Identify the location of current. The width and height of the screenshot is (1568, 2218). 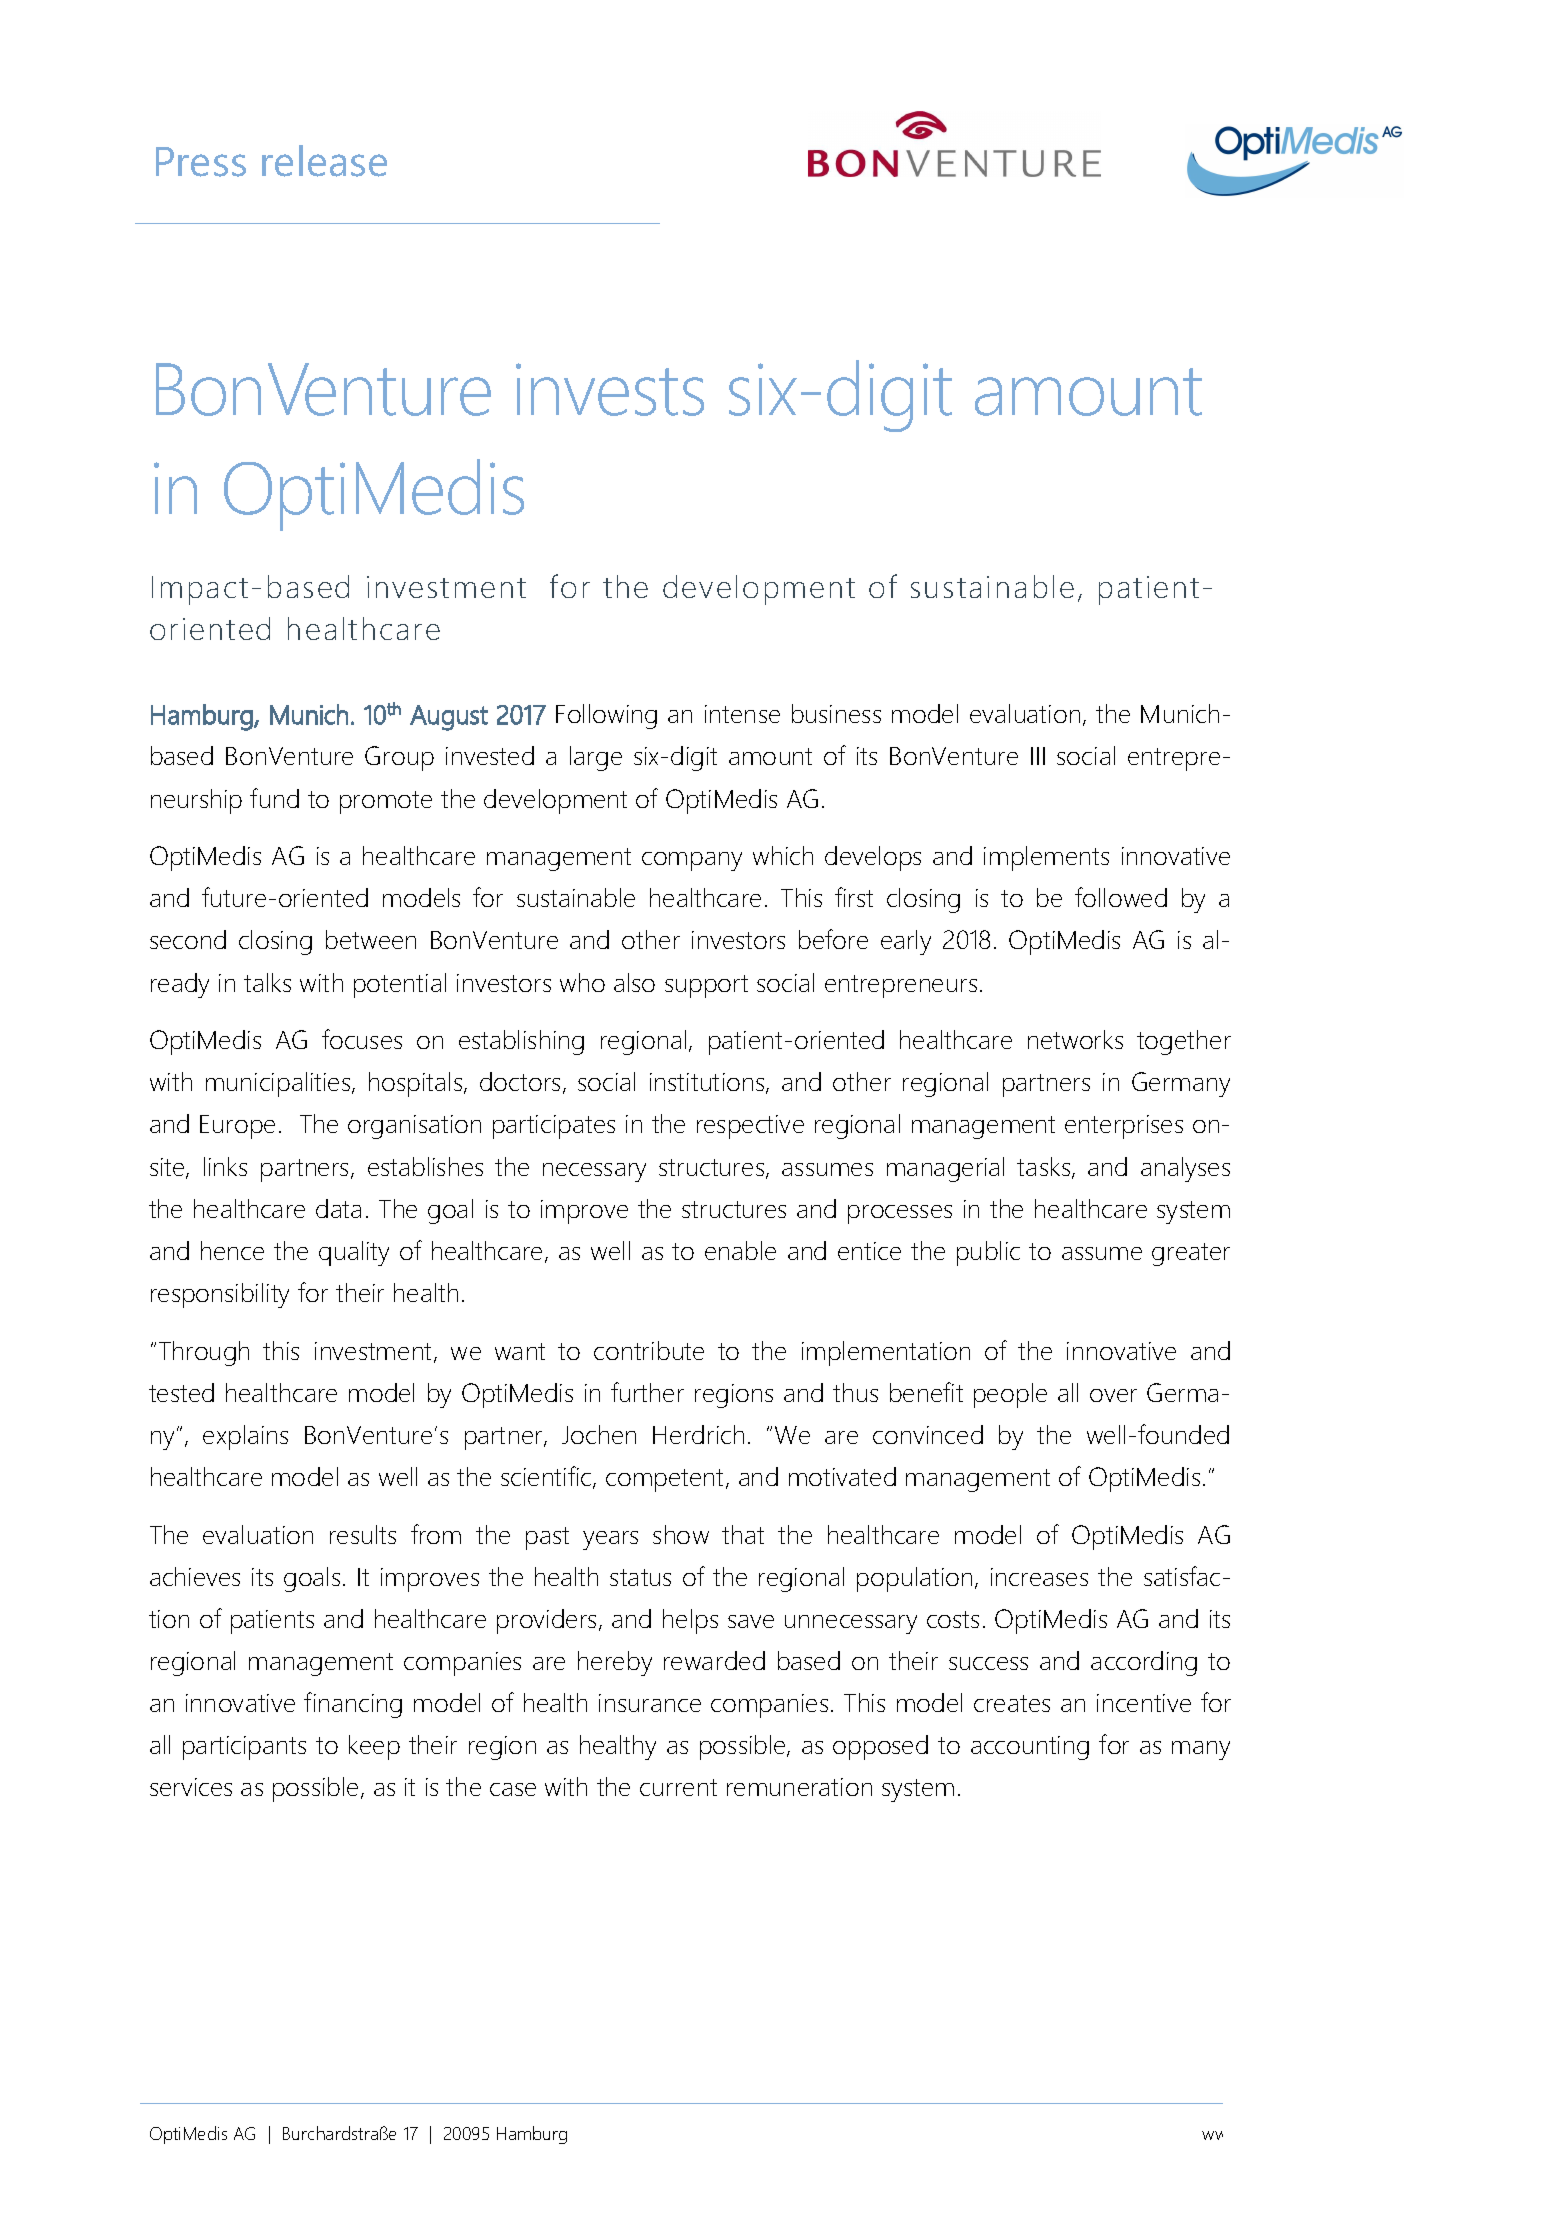
(678, 1787).
